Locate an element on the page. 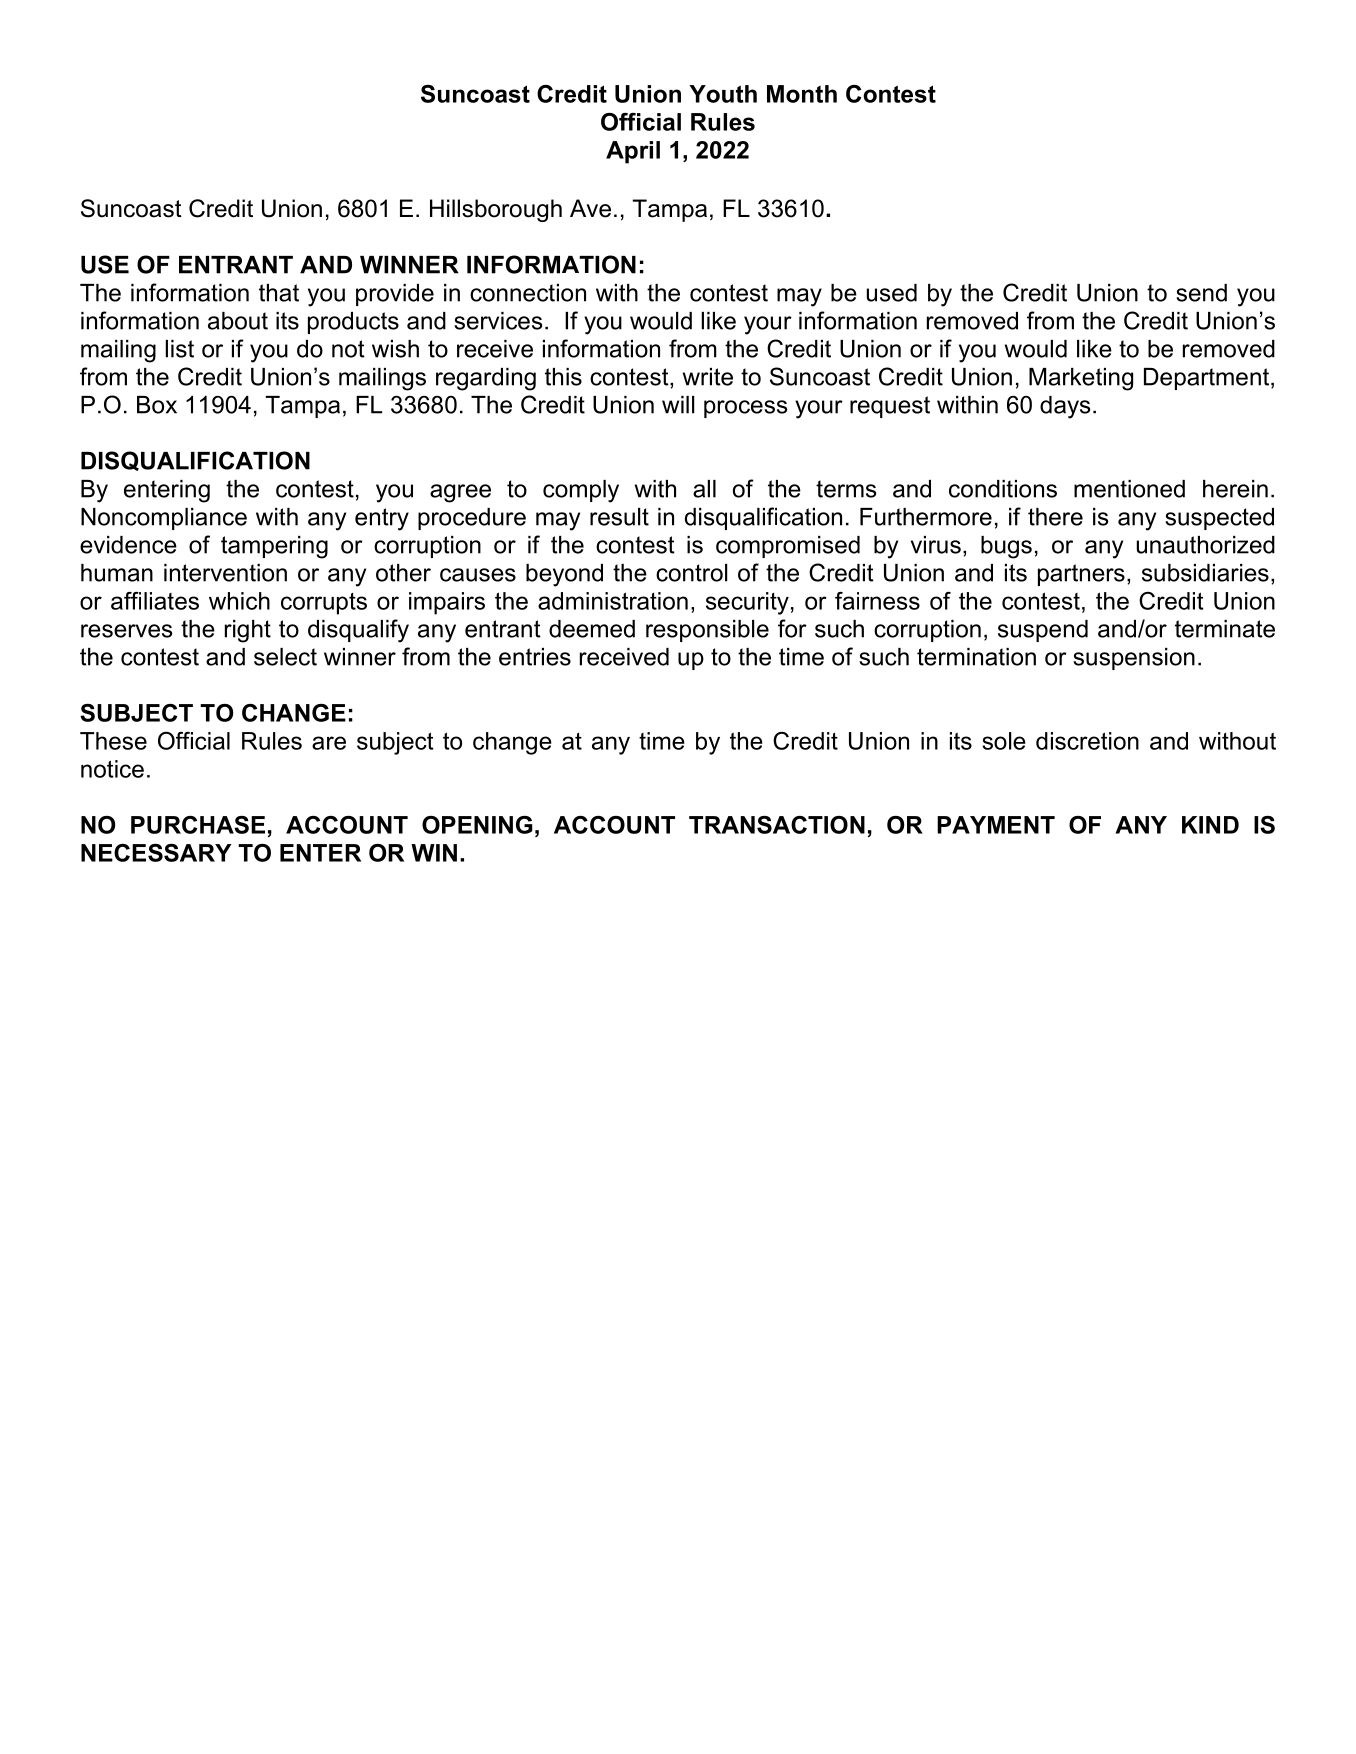  Hillsborough is located at coordinates (496, 210).
